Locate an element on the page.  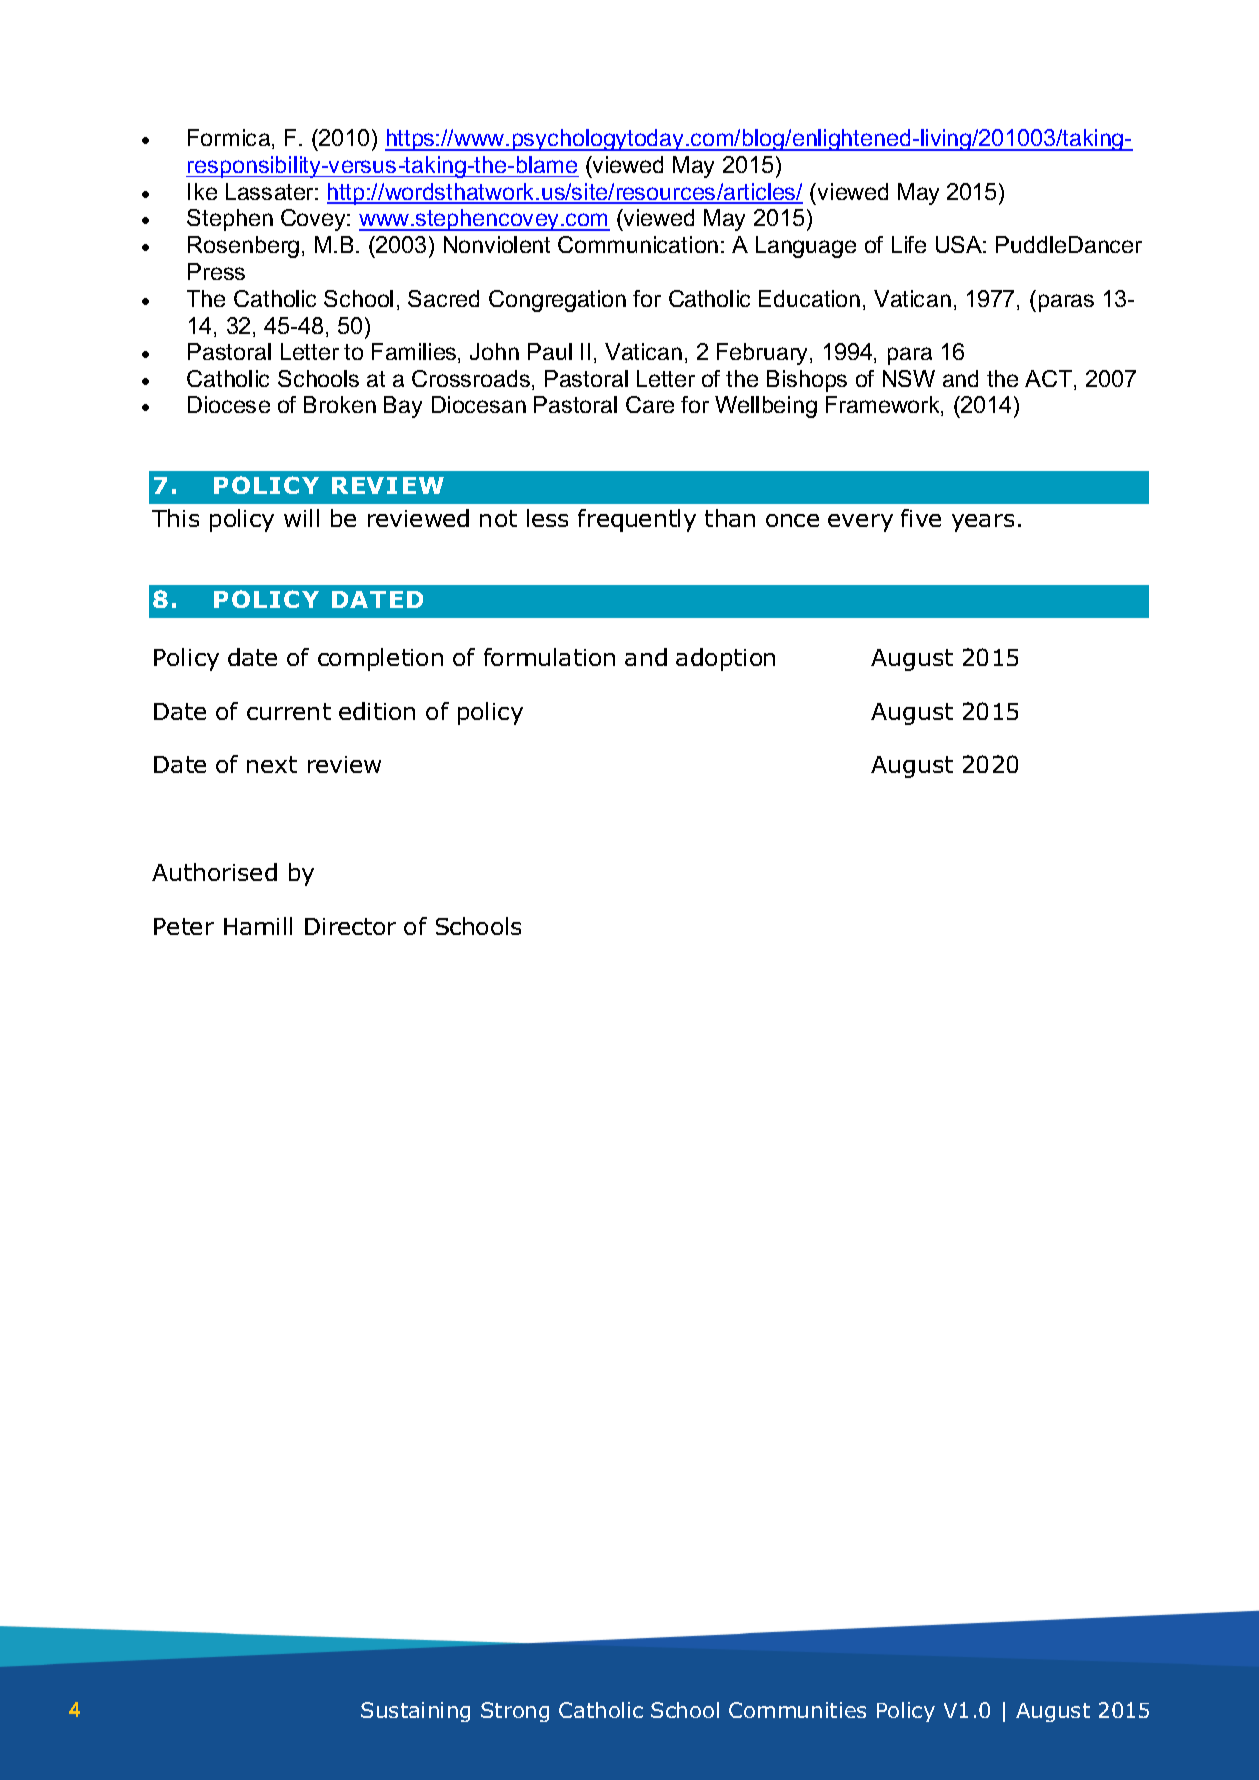
Life is located at coordinates (909, 244).
